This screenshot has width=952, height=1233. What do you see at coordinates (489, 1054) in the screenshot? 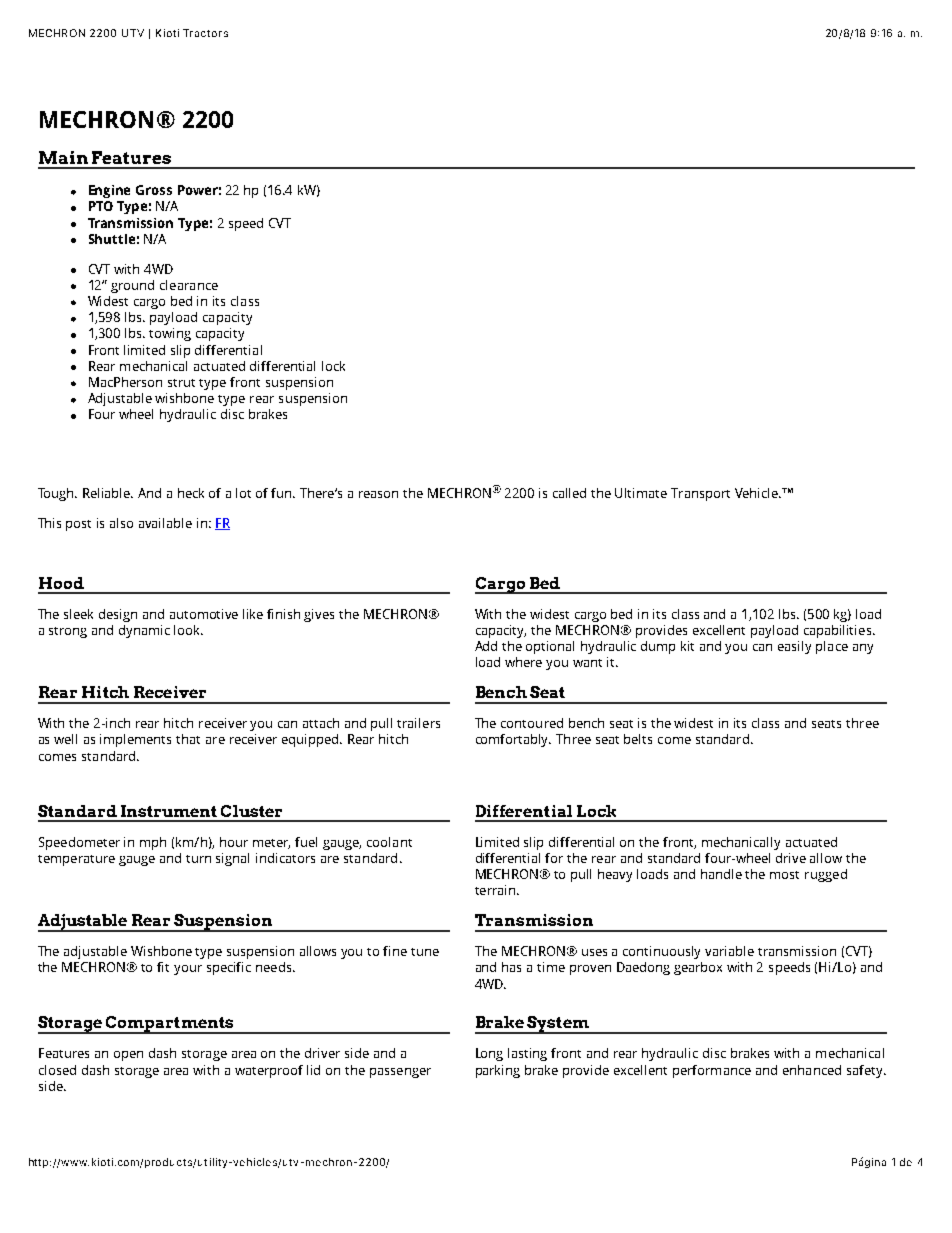
I see `Long` at bounding box center [489, 1054].
